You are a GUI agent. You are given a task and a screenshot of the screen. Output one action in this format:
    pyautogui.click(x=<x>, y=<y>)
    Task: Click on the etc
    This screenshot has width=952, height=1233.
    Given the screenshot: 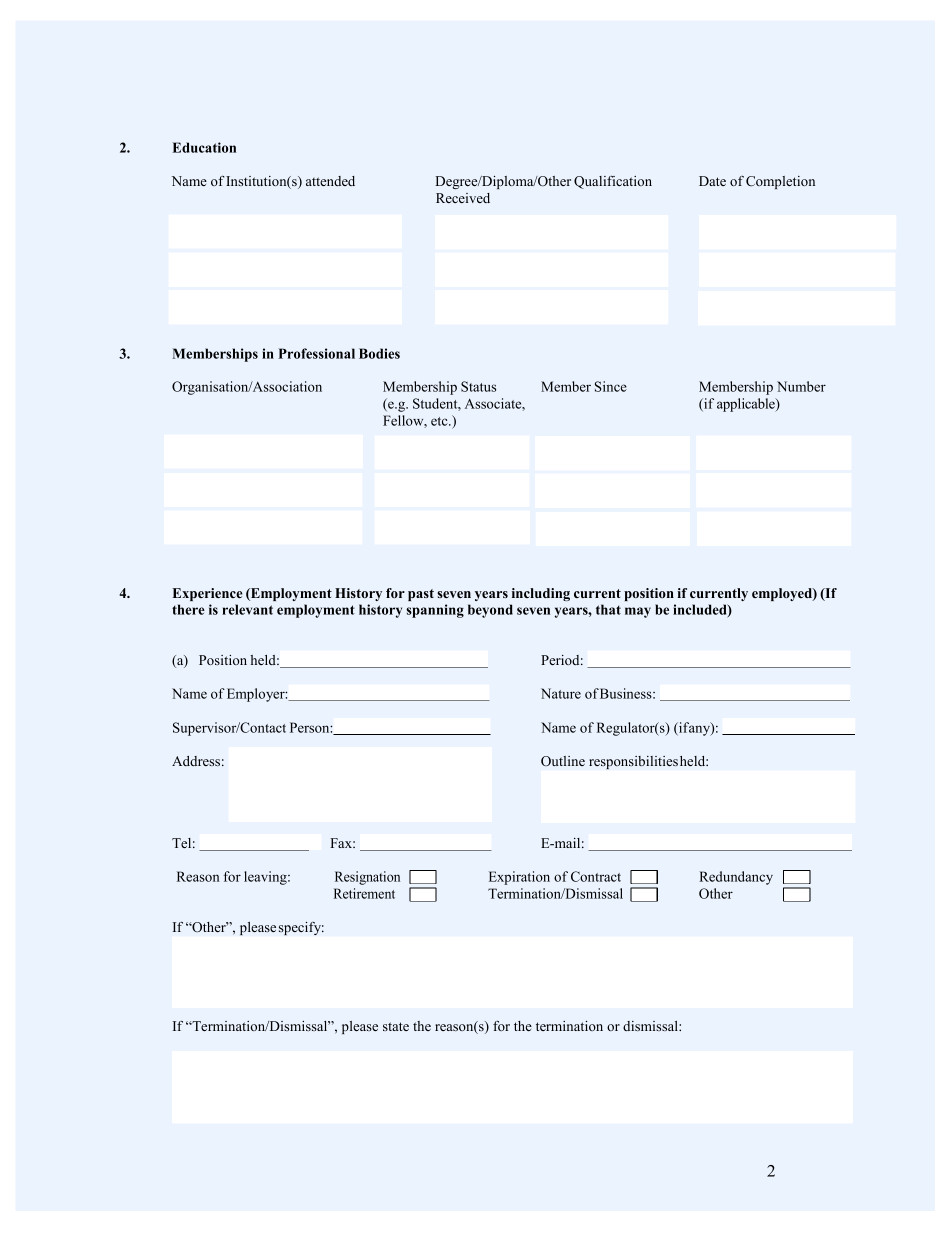 What is the action you would take?
    pyautogui.click(x=440, y=421)
